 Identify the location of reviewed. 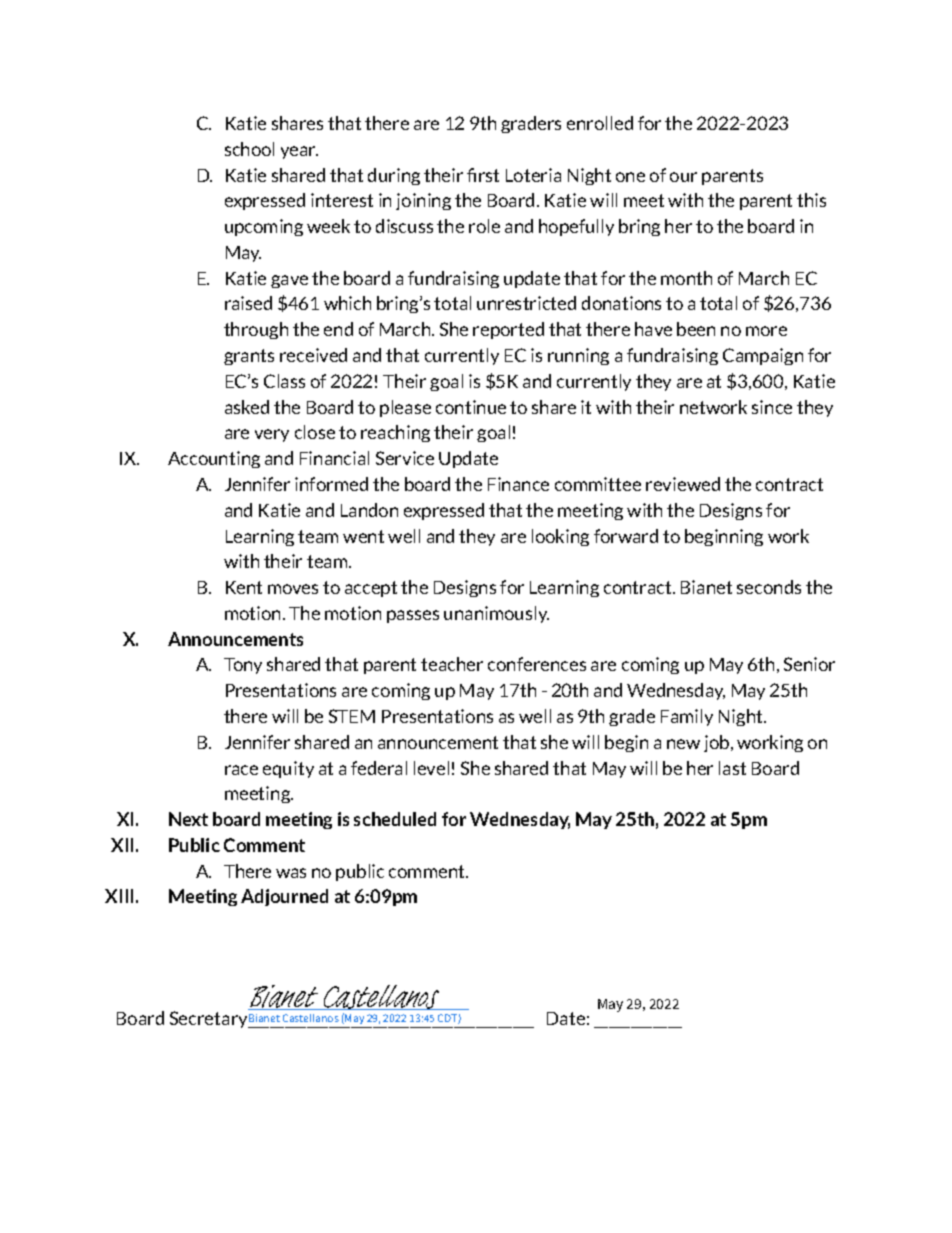
(683, 484).
